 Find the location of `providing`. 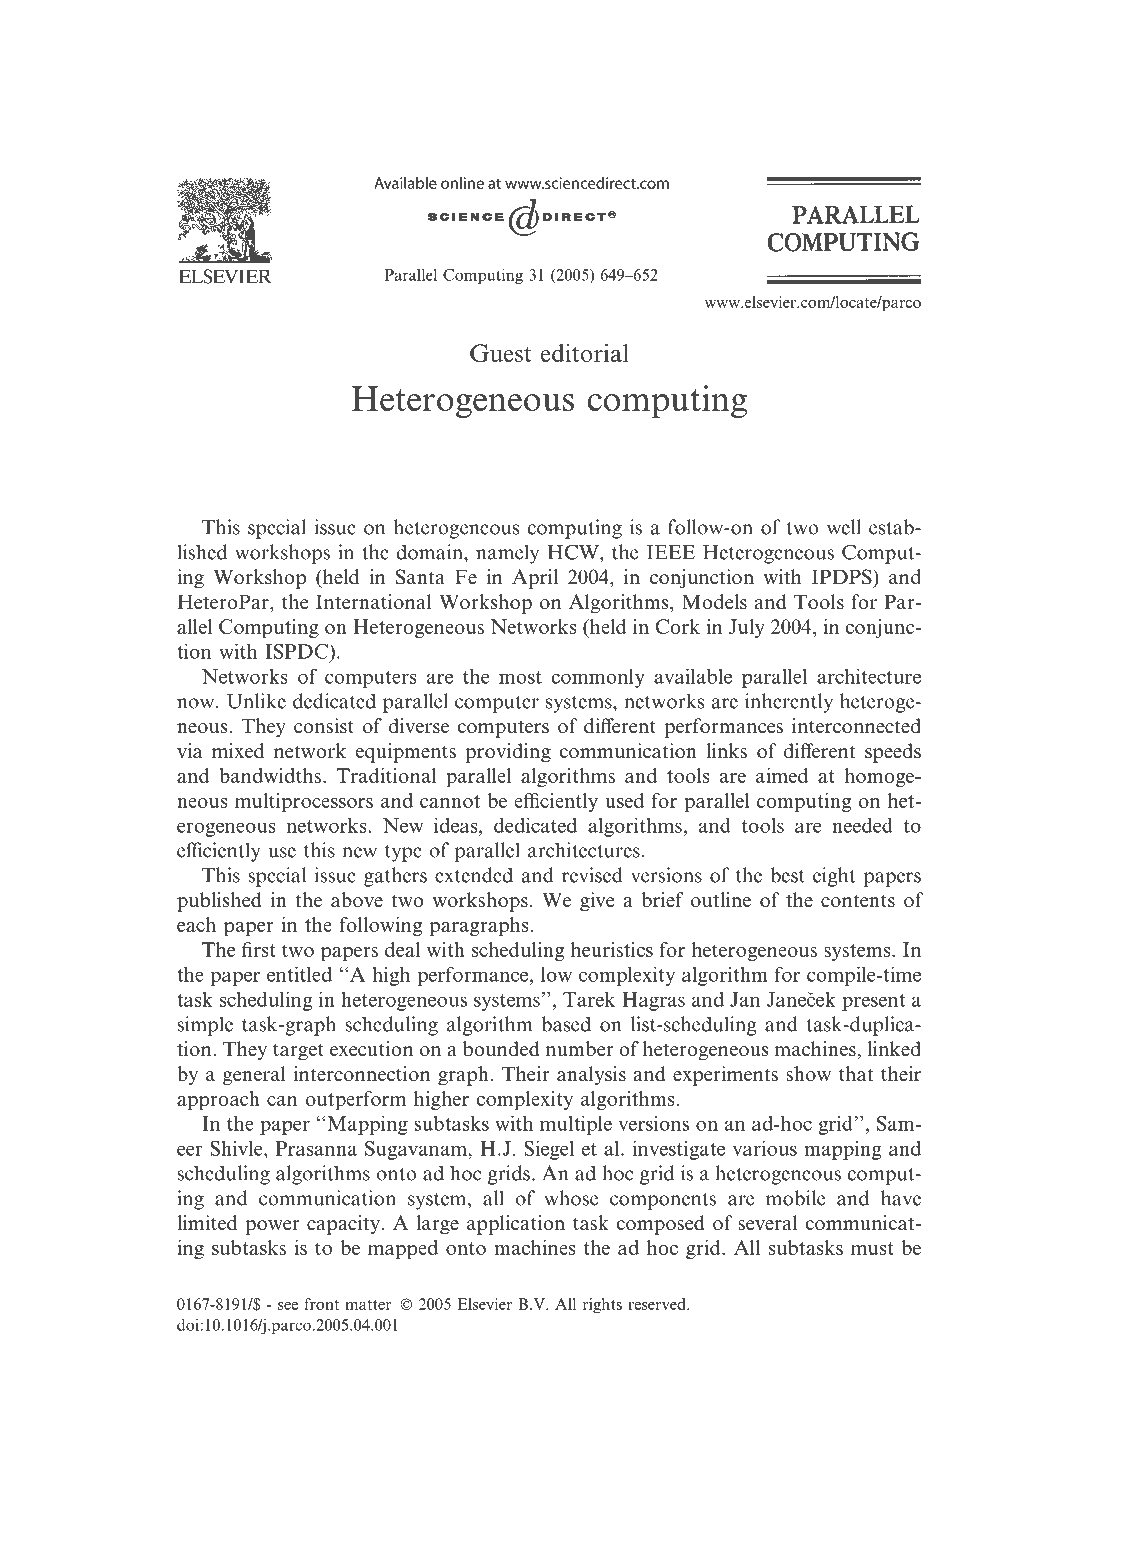

providing is located at coordinates (508, 753).
